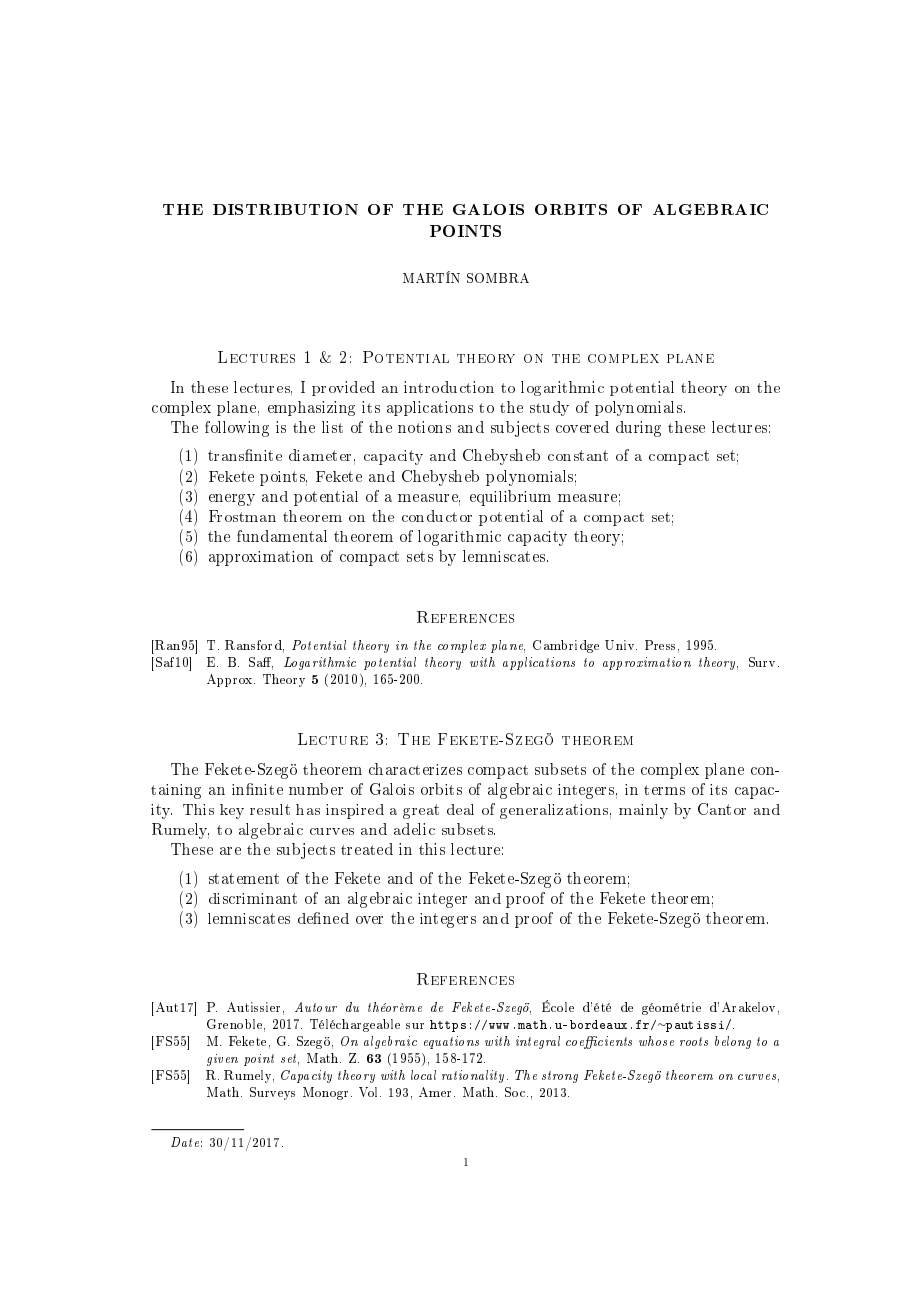 This image has width=924, height=1308. What do you see at coordinates (566, 646) in the image?
I see `Cambridge` at bounding box center [566, 646].
